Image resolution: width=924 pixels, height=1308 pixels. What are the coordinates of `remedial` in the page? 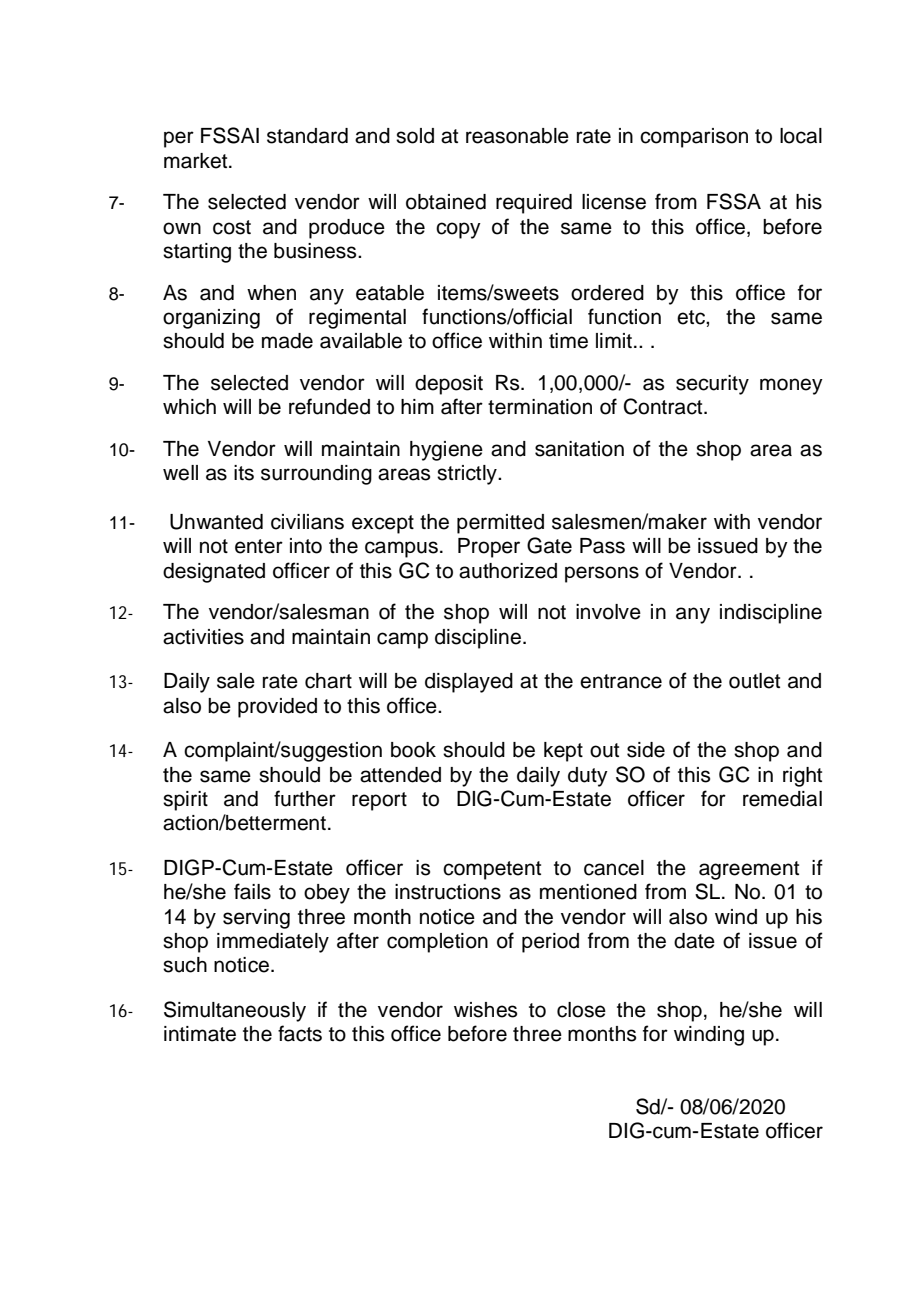 It's located at (782, 799).
